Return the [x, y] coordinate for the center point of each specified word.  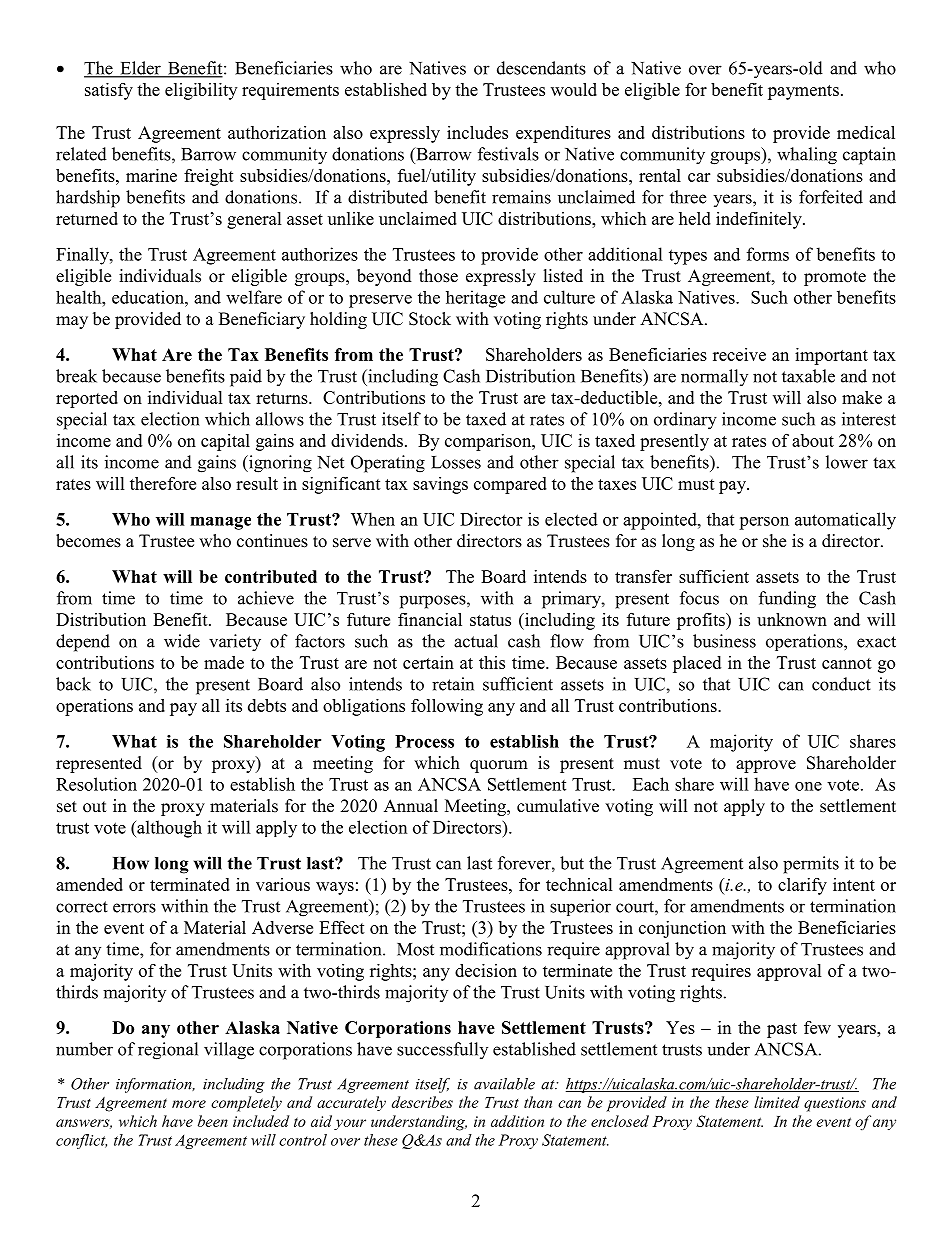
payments [803, 92]
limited [777, 1102]
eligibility [201, 91]
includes [477, 132]
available [504, 1084]
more [189, 1104]
